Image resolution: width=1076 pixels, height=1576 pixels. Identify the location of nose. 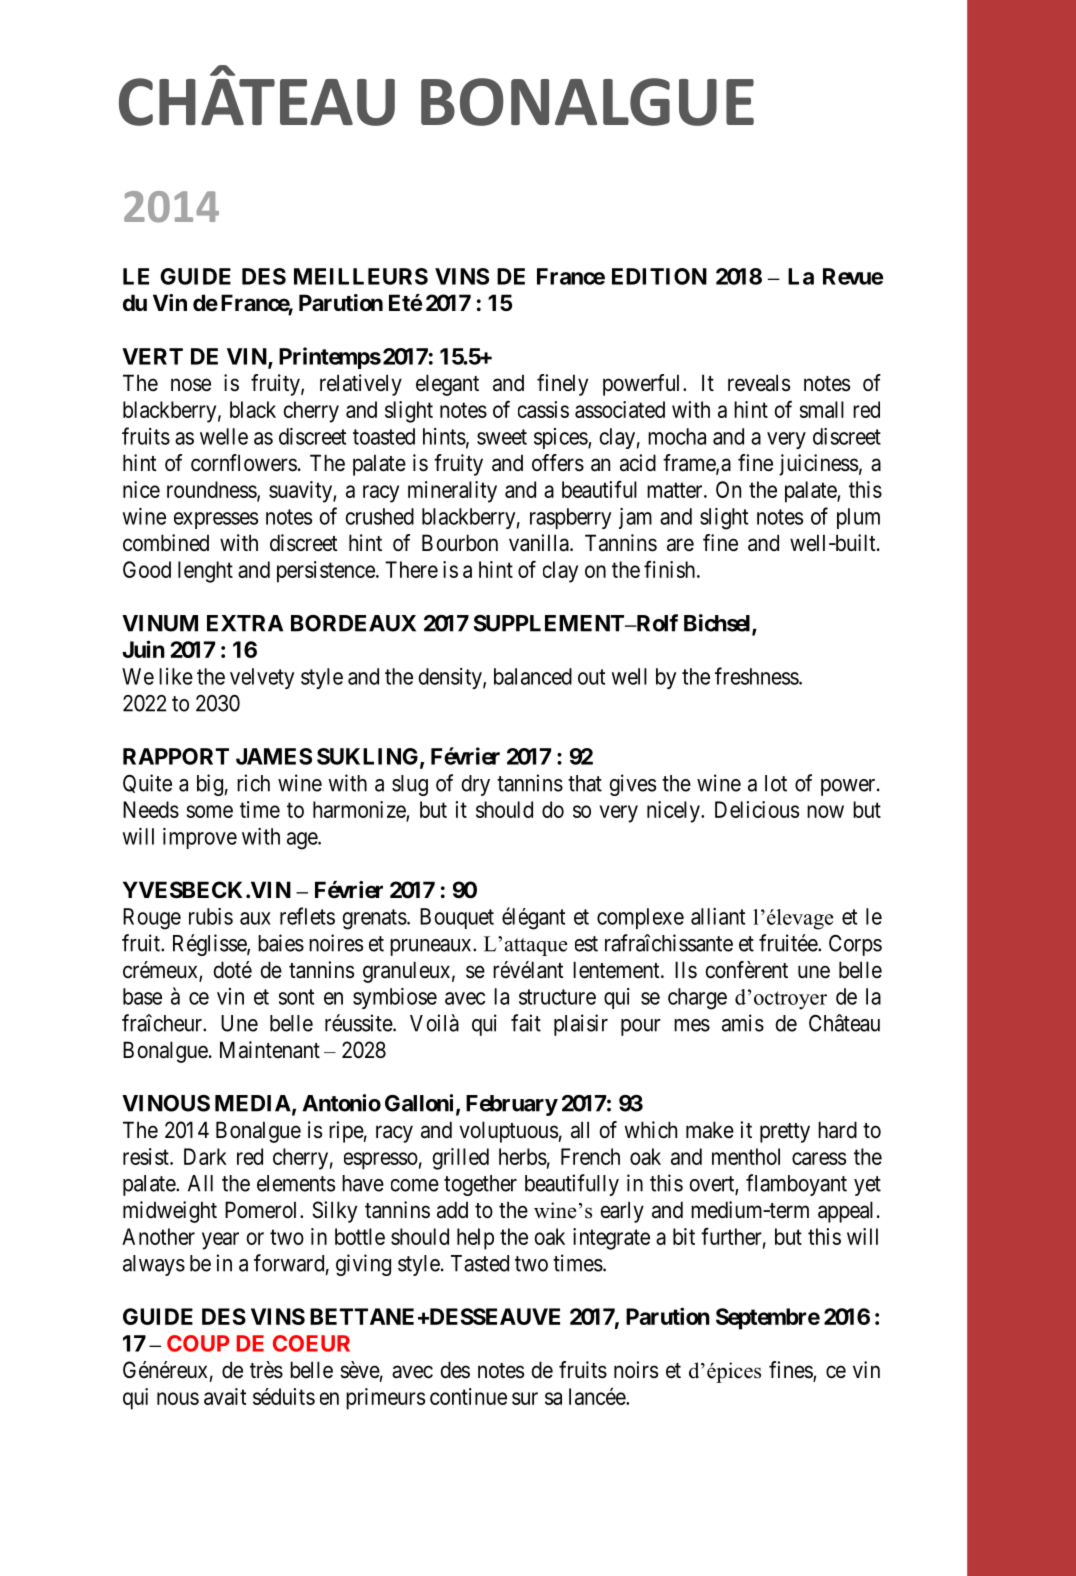
(191, 385).
